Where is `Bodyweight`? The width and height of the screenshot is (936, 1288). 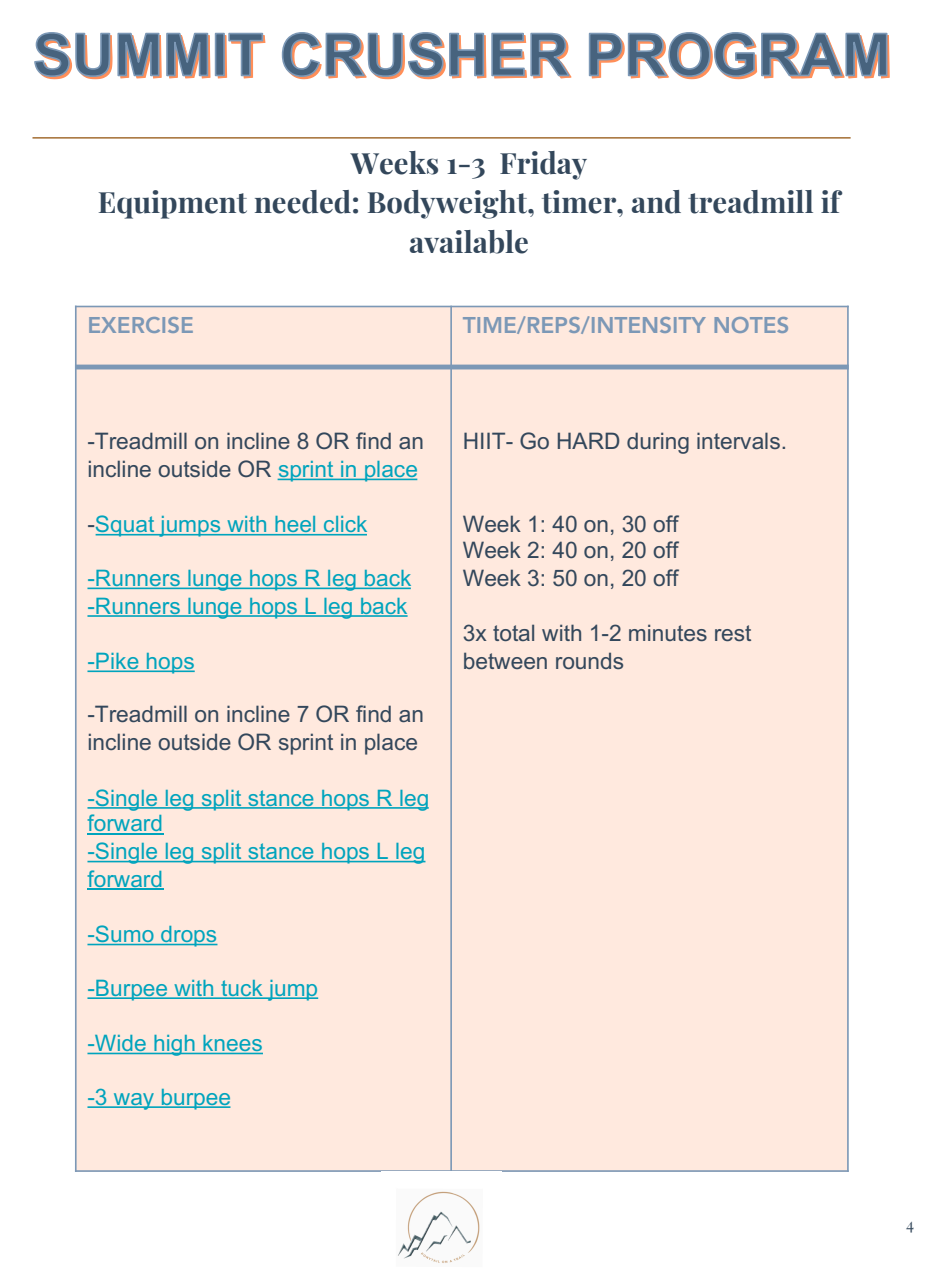 Bodyweight is located at coordinates (449, 204).
